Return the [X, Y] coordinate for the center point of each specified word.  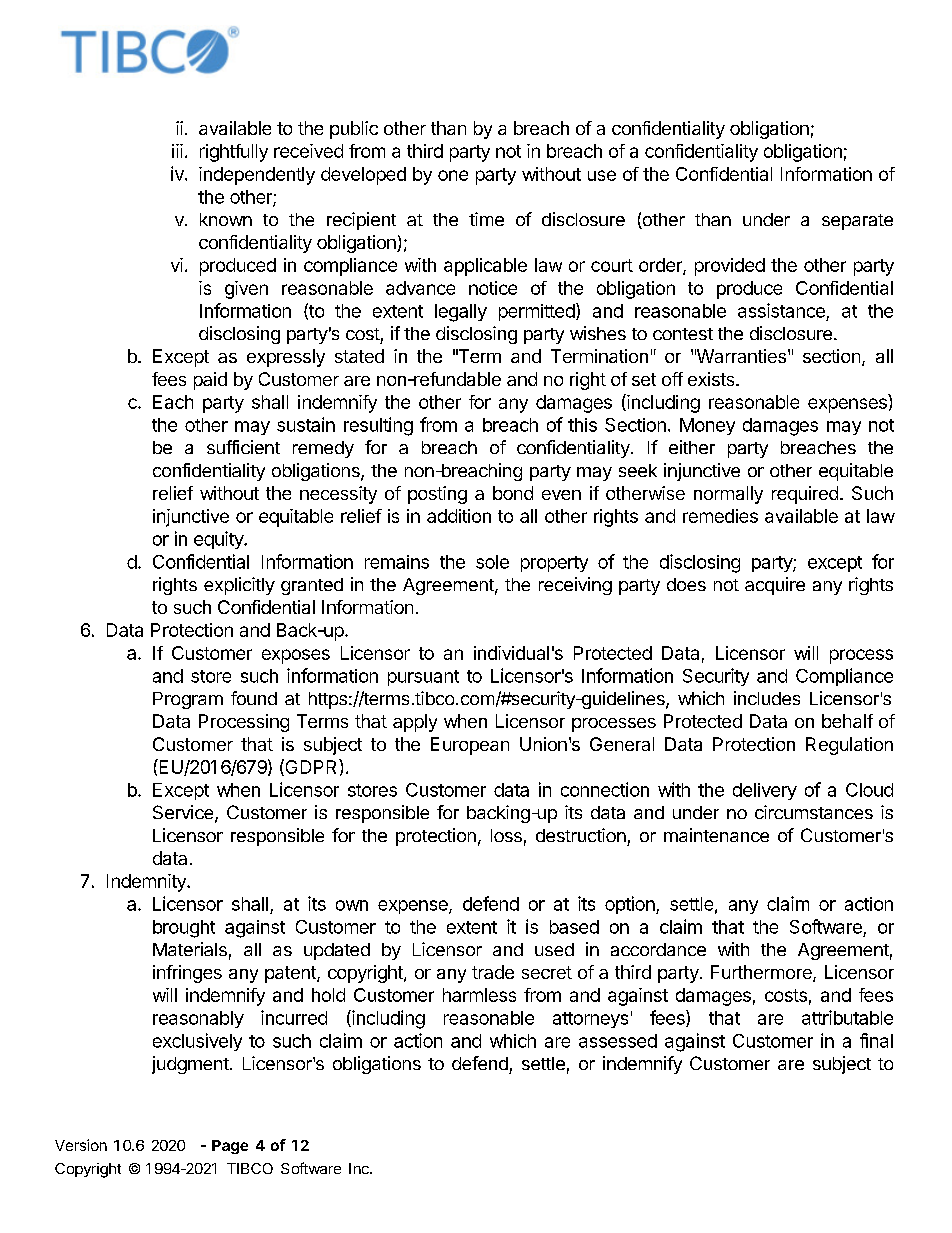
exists [712, 379]
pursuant [423, 678]
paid [210, 381]
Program [188, 700]
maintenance [716, 835]
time [486, 219]
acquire [775, 586]
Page [230, 1147]
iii [177, 151]
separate [857, 222]
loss [506, 835]
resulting [378, 426]
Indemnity [147, 883]
